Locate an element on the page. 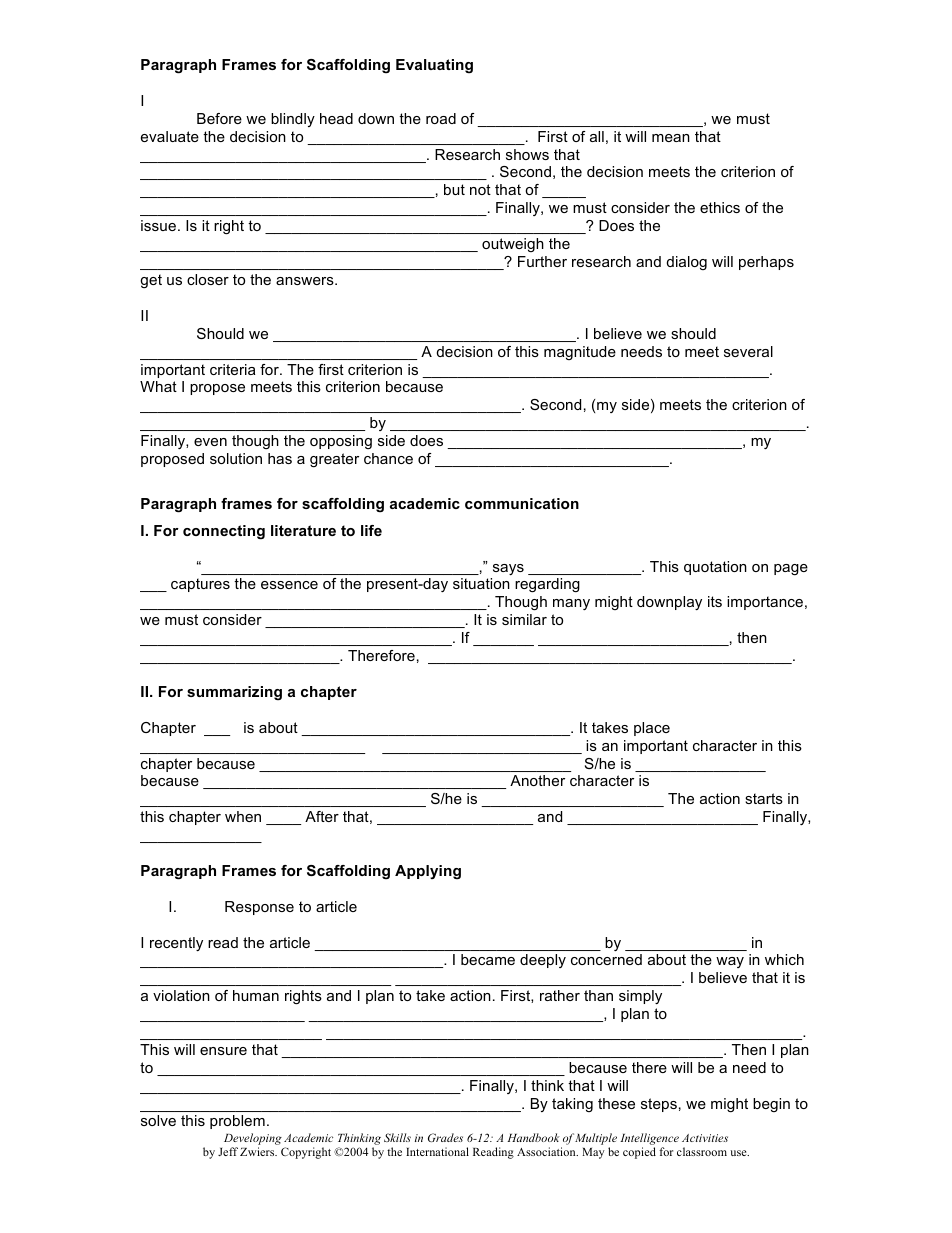 The width and height of the document is (952, 1233). problem is located at coordinates (237, 1122).
